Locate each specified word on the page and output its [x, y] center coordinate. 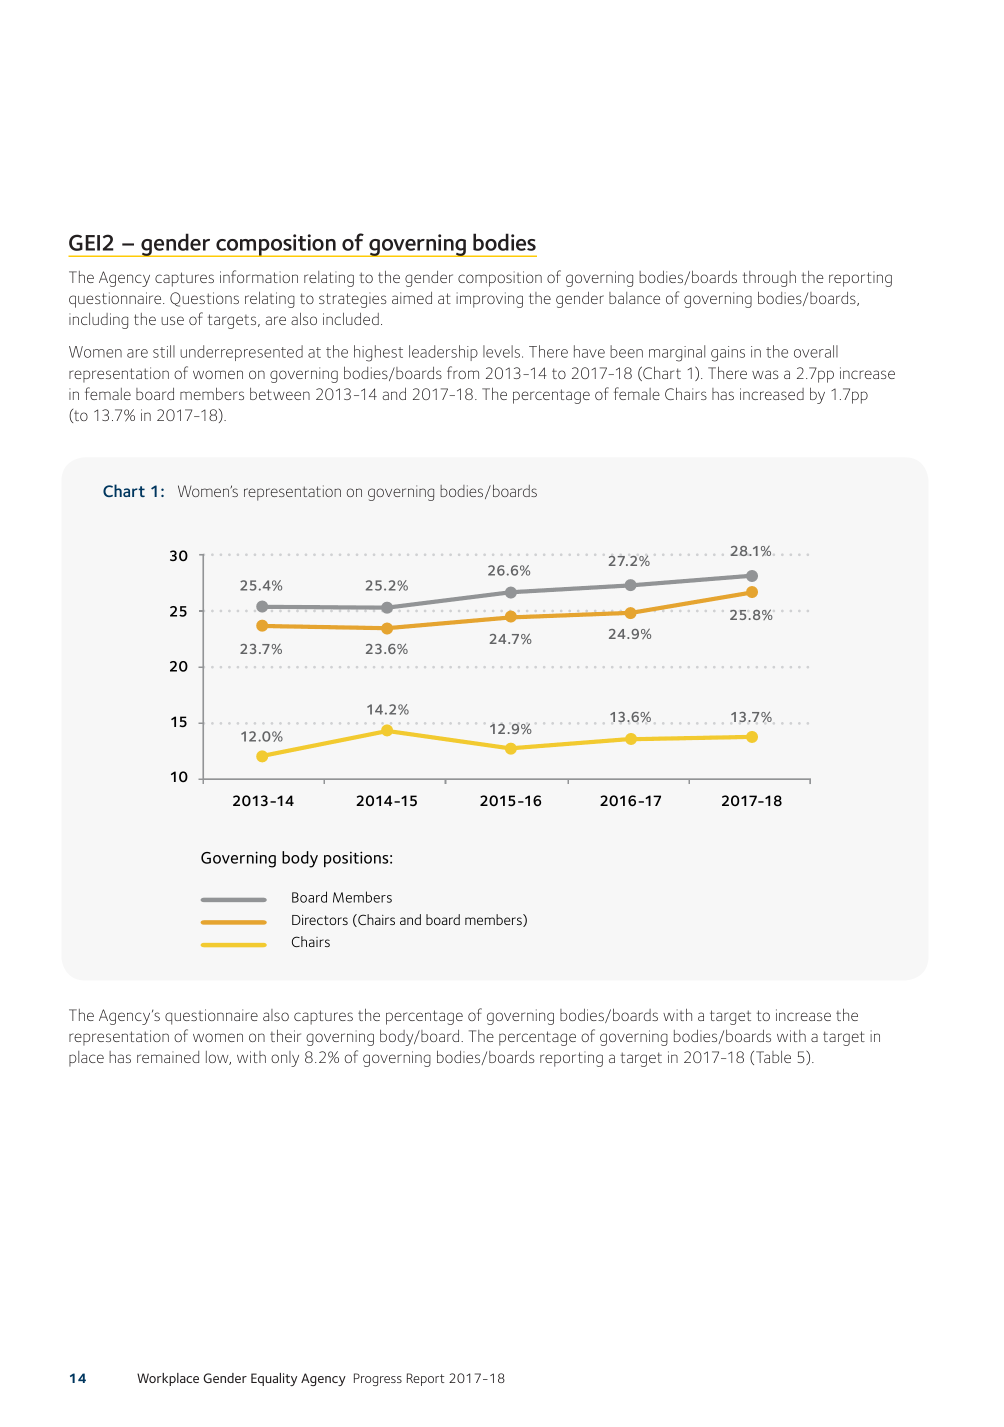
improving [489, 300]
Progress [378, 1379]
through [769, 279]
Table [773, 1057]
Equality [274, 1379]
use [172, 320]
